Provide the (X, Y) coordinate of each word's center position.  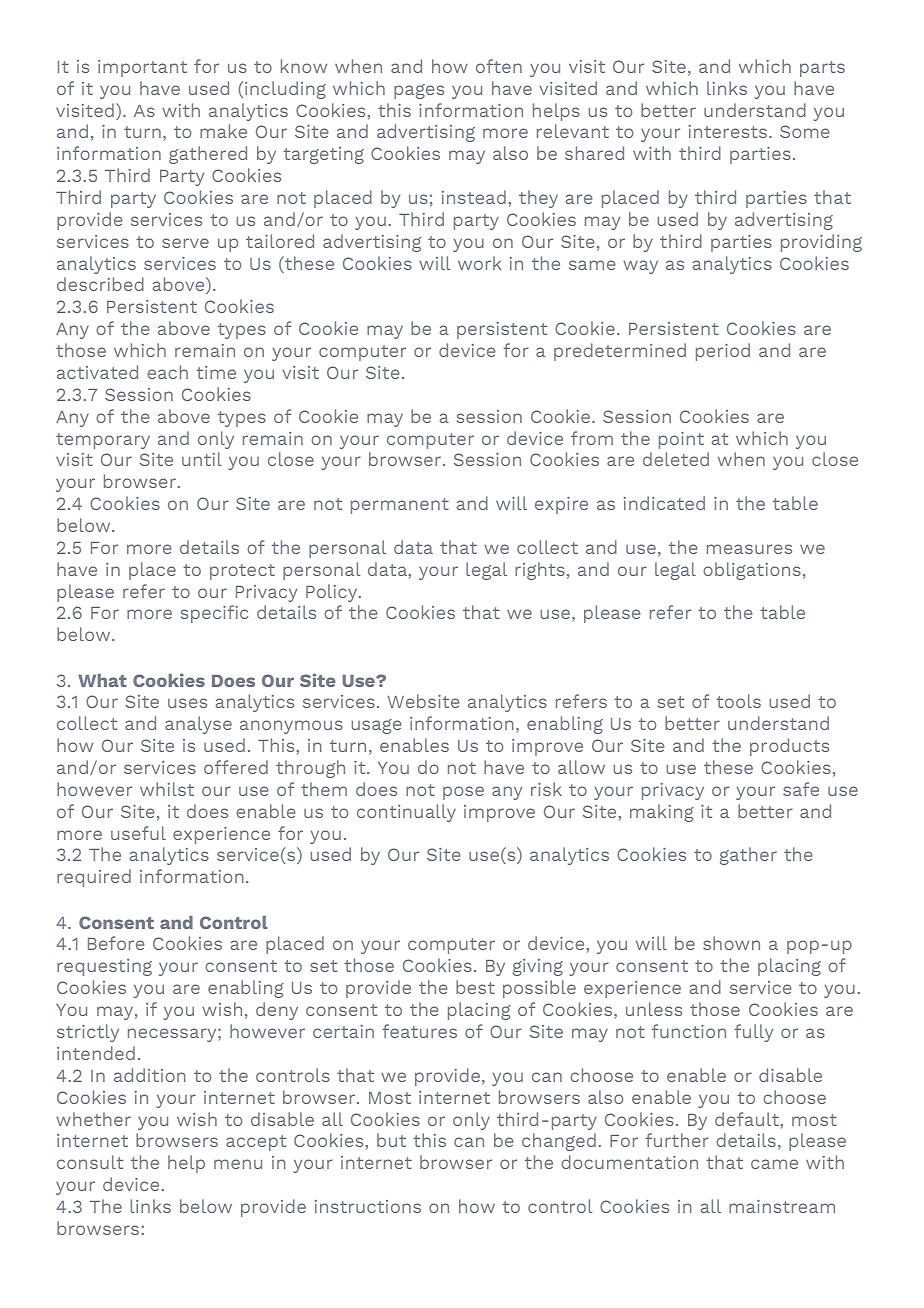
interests (728, 131)
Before (116, 943)
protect (242, 572)
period (723, 352)
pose (463, 793)
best (475, 987)
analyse (198, 725)
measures (749, 549)
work (479, 263)
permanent (400, 506)
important (142, 68)
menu (238, 1164)
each (167, 372)
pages (419, 91)
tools (738, 701)
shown (731, 943)
